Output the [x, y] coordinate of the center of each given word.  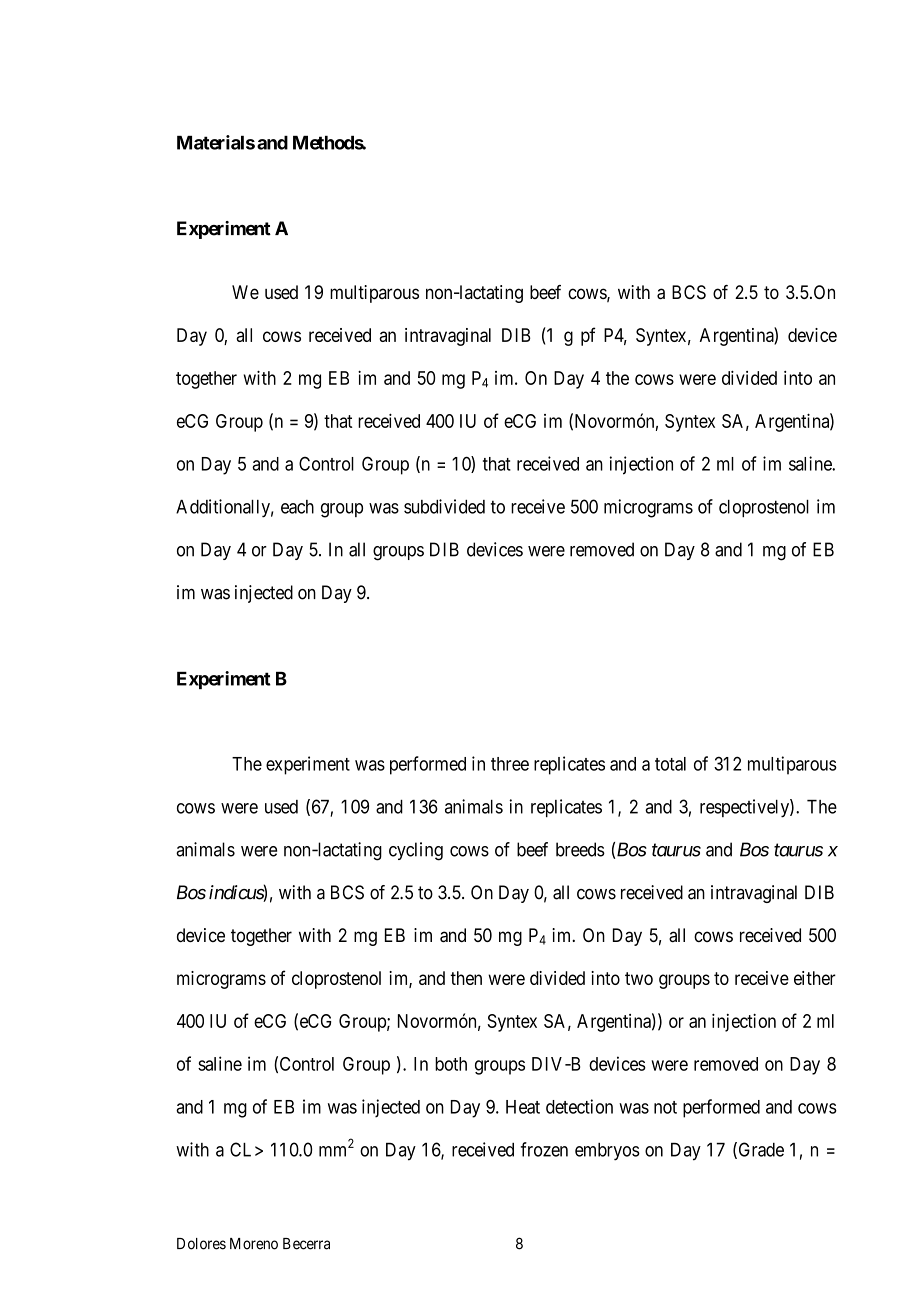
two [639, 978]
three [510, 764]
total [670, 764]
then [466, 978]
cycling [416, 851]
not [665, 1107]
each [297, 507]
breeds [580, 849]
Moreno [254, 1244]
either [815, 978]
